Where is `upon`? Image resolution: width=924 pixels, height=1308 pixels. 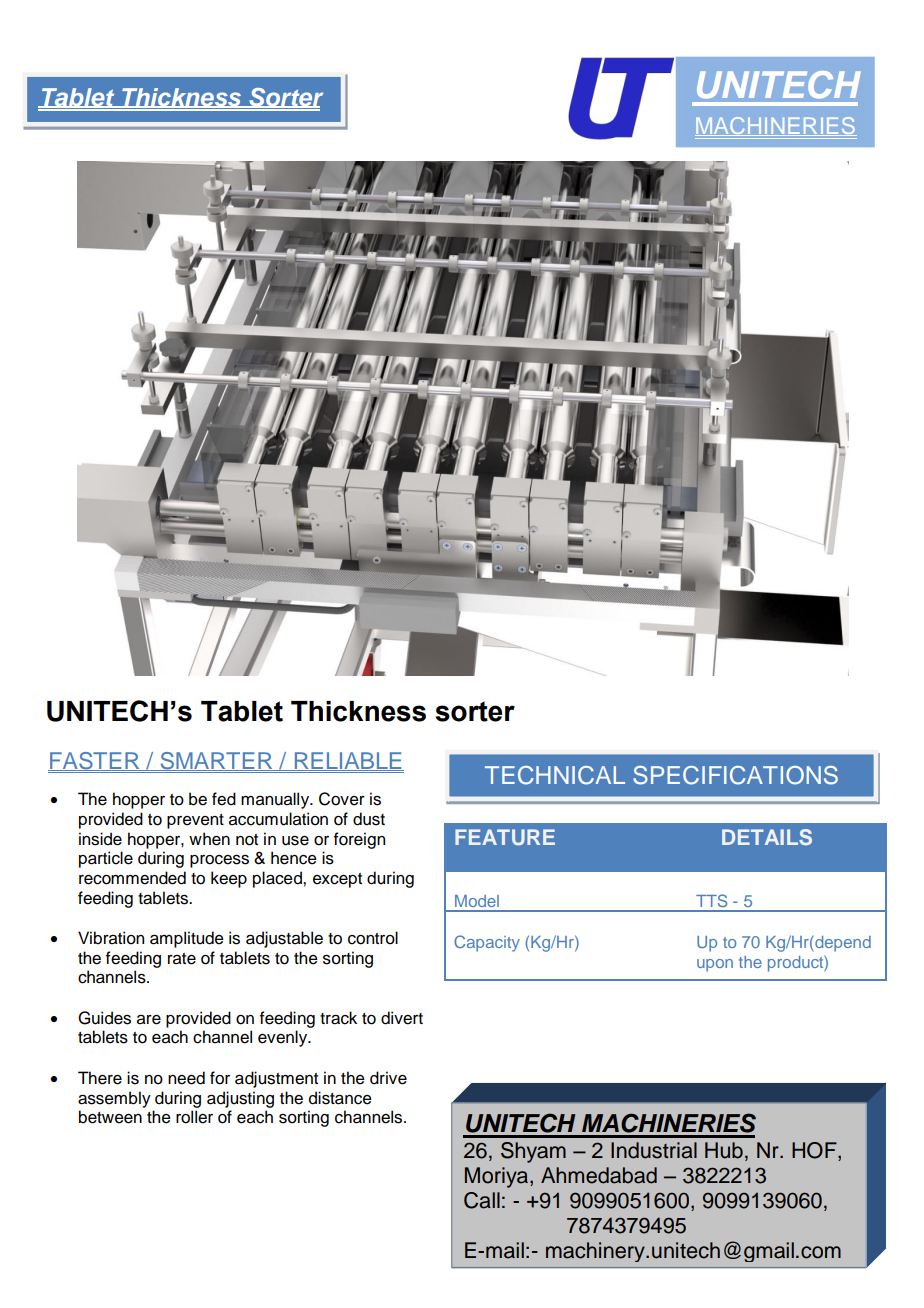 upon is located at coordinates (715, 965).
